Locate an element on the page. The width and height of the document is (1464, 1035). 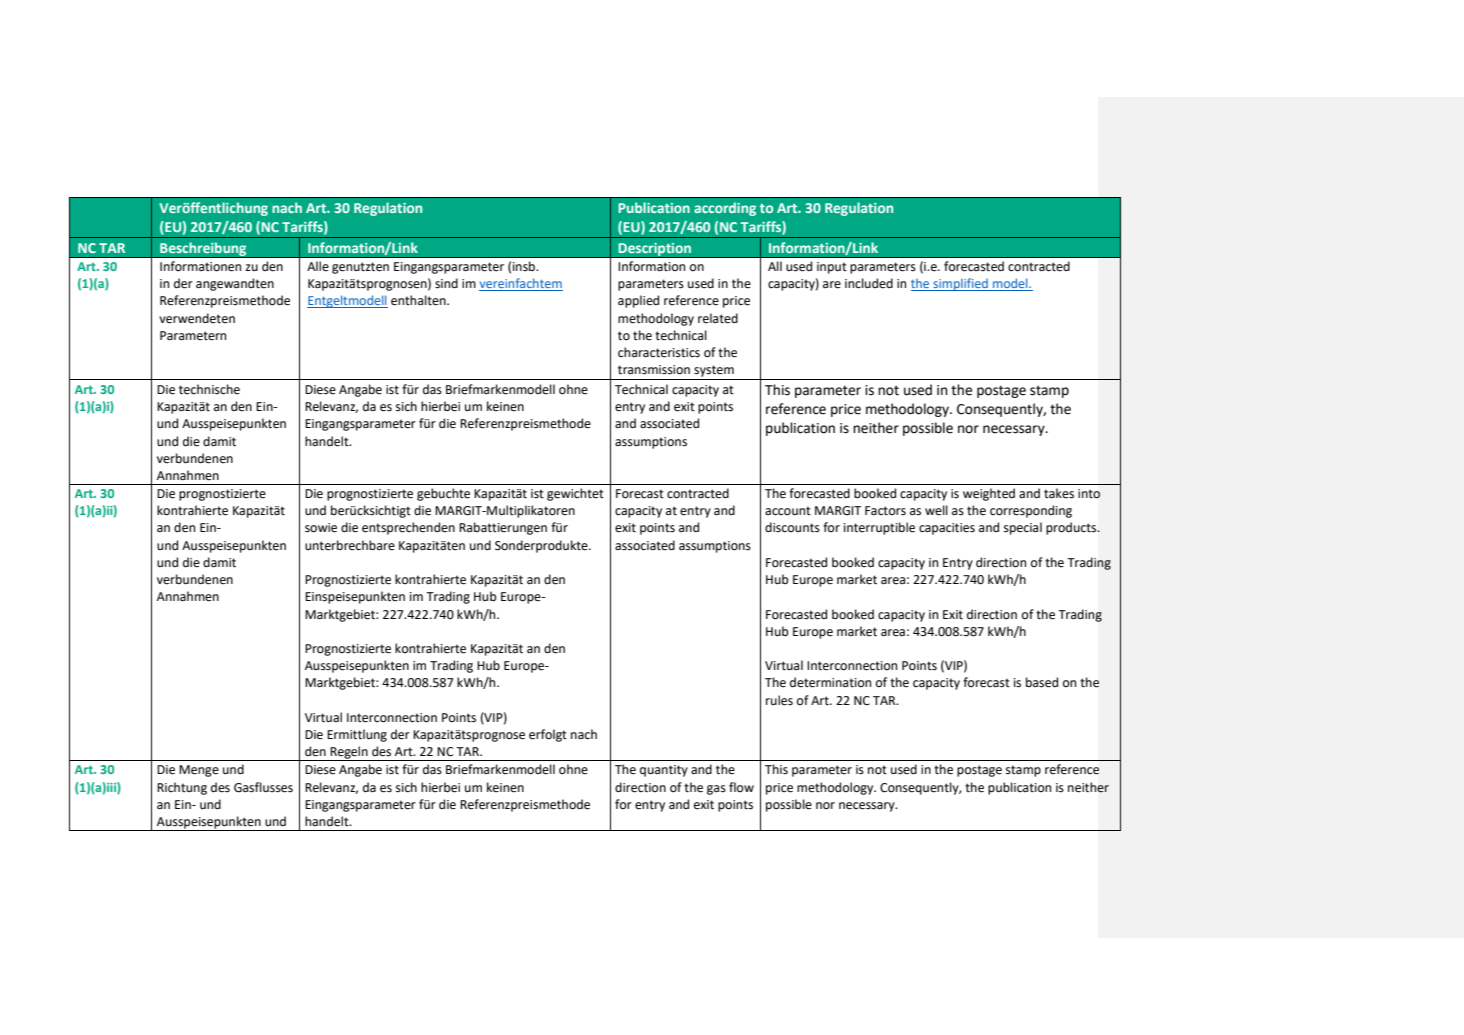
based is located at coordinates (1042, 682).
